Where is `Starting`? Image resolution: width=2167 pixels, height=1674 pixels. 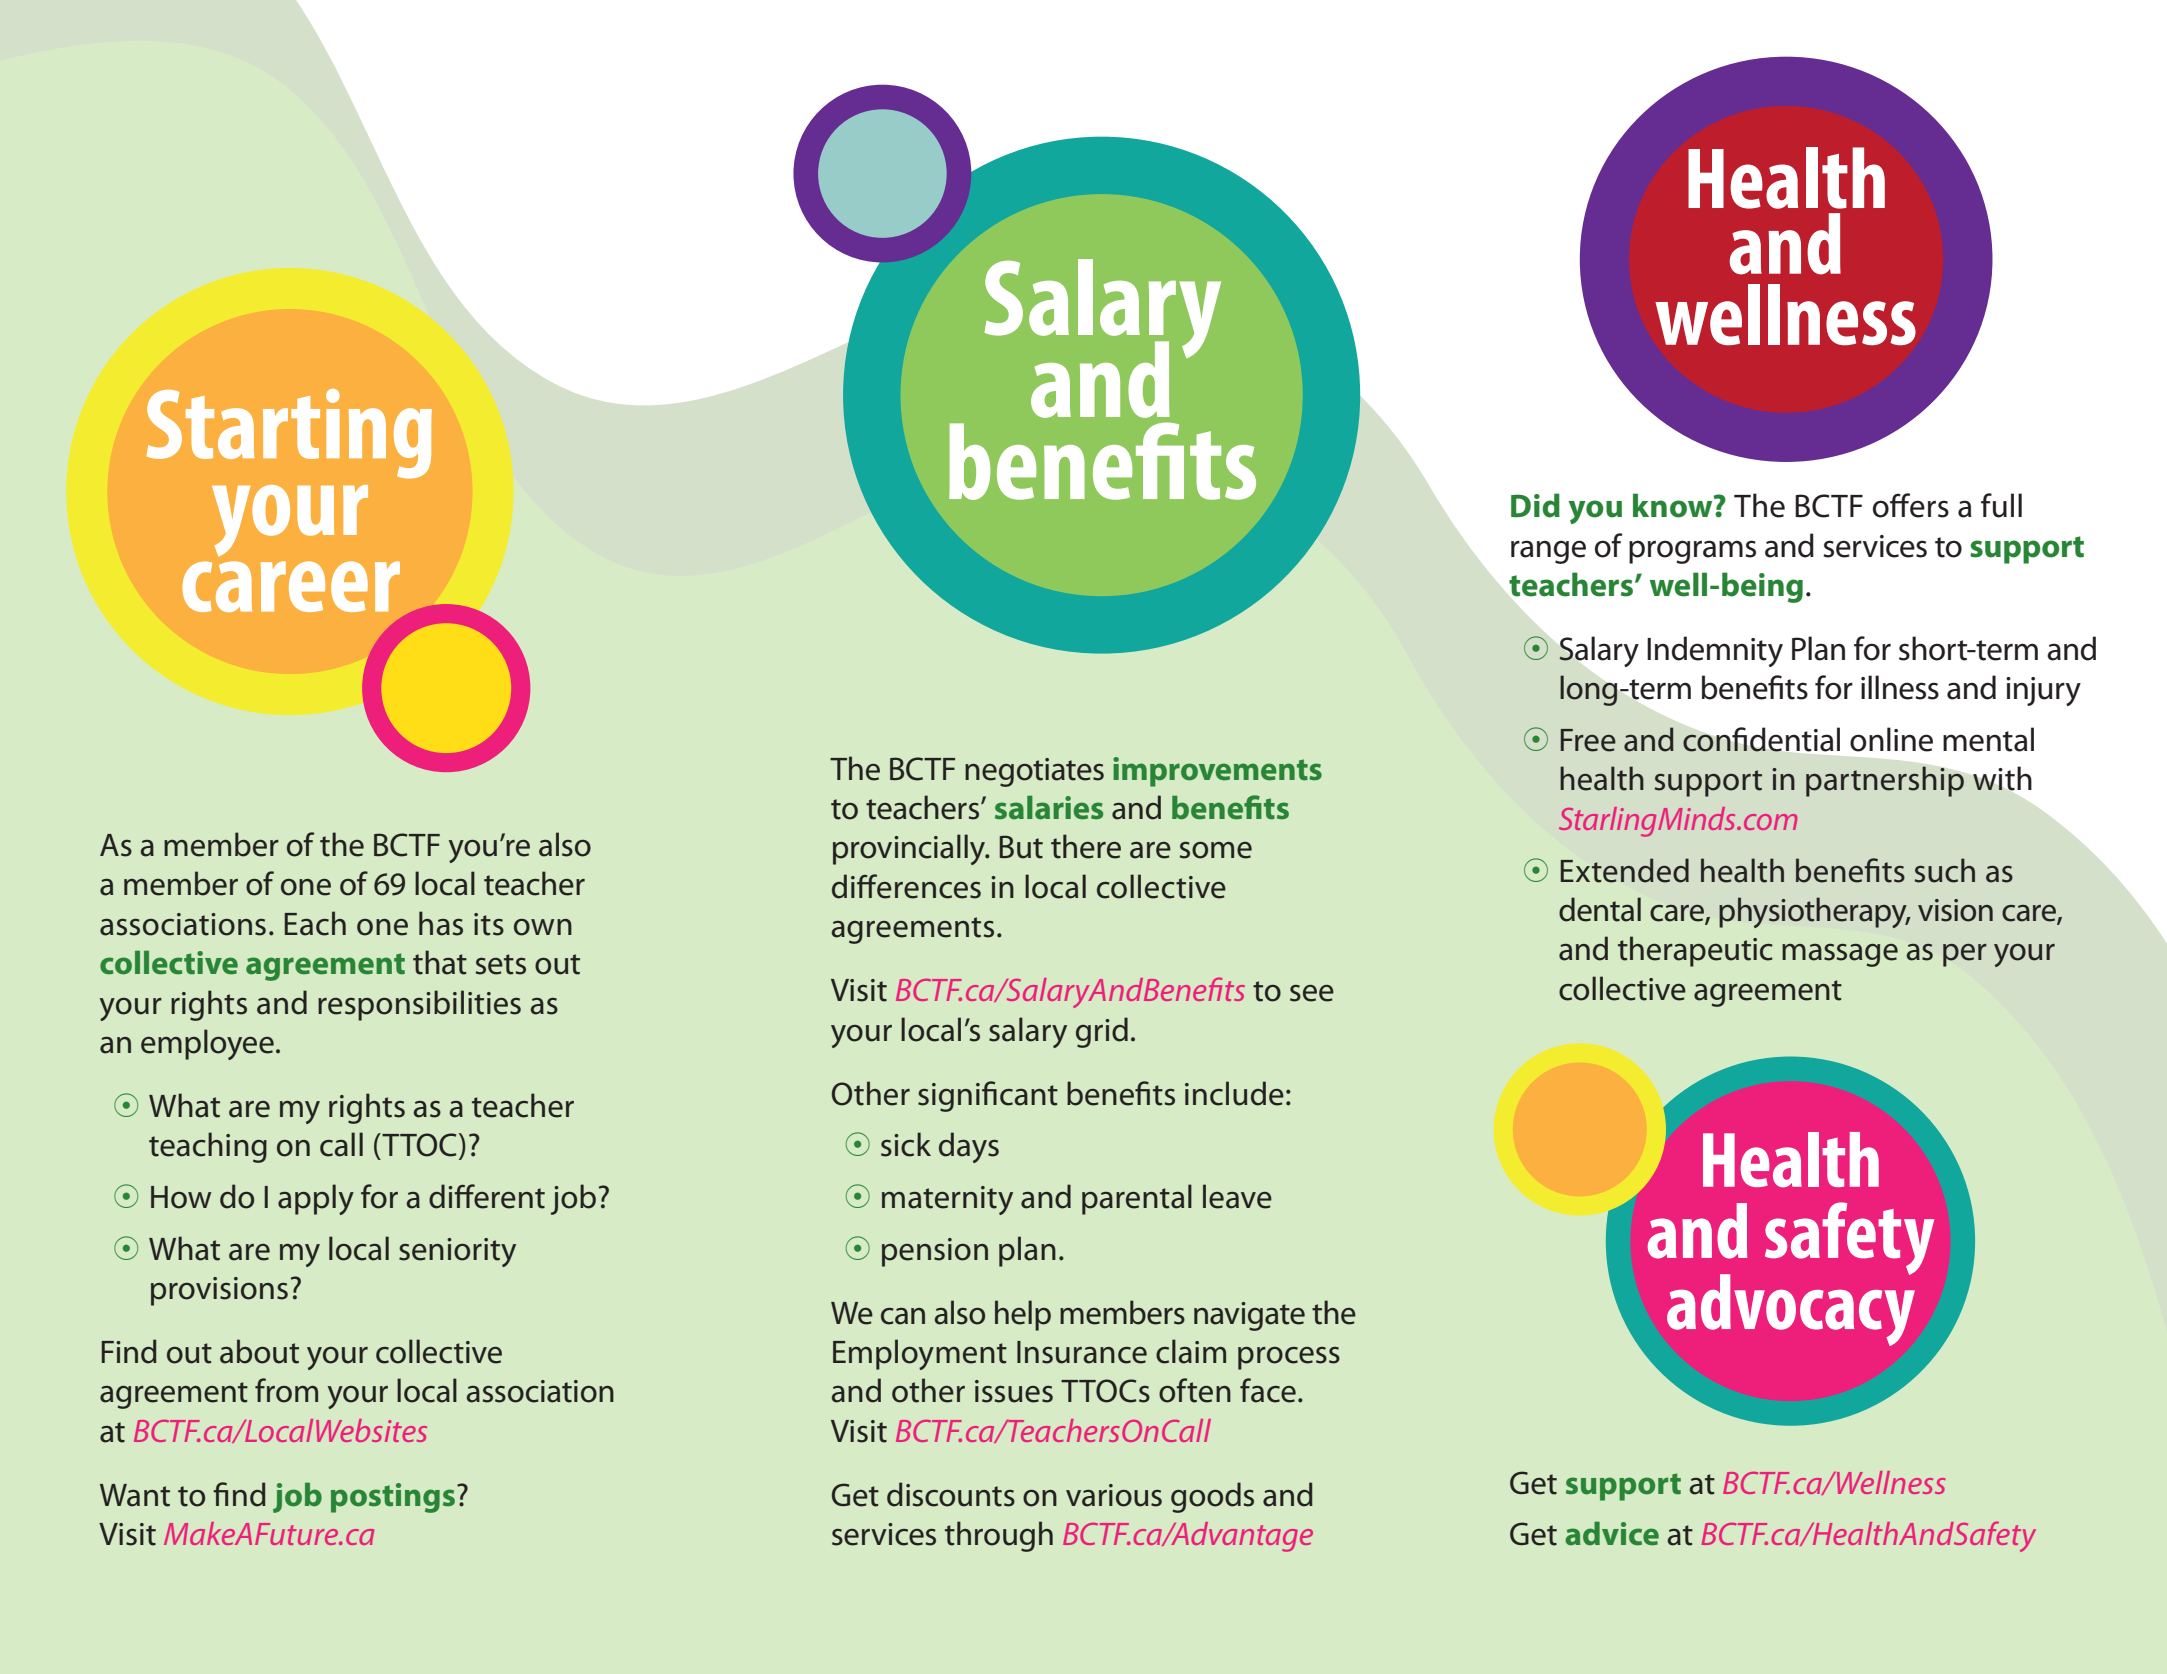
Starting is located at coordinates (289, 434).
